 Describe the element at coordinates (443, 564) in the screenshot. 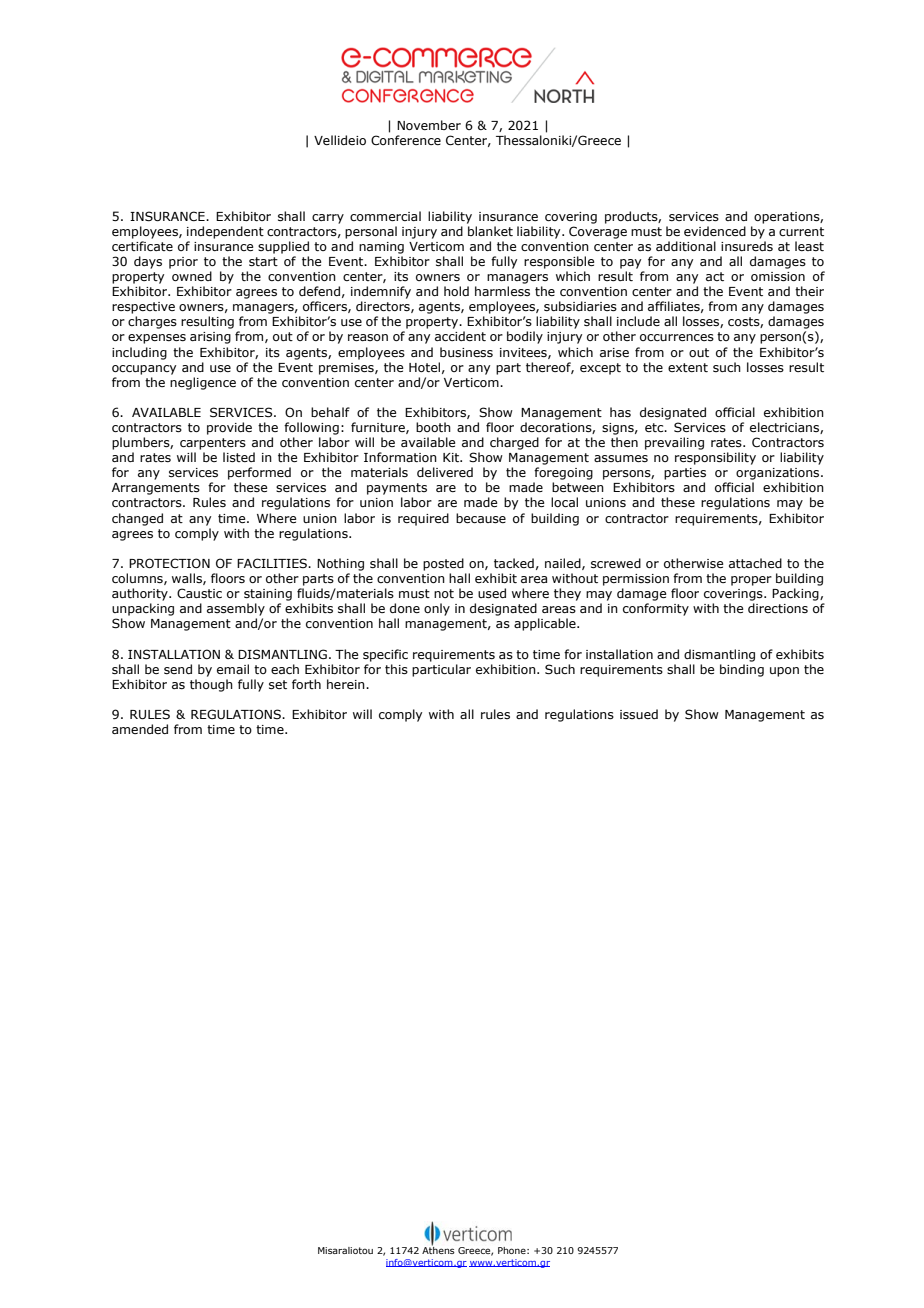

I see `posted` at that location.
